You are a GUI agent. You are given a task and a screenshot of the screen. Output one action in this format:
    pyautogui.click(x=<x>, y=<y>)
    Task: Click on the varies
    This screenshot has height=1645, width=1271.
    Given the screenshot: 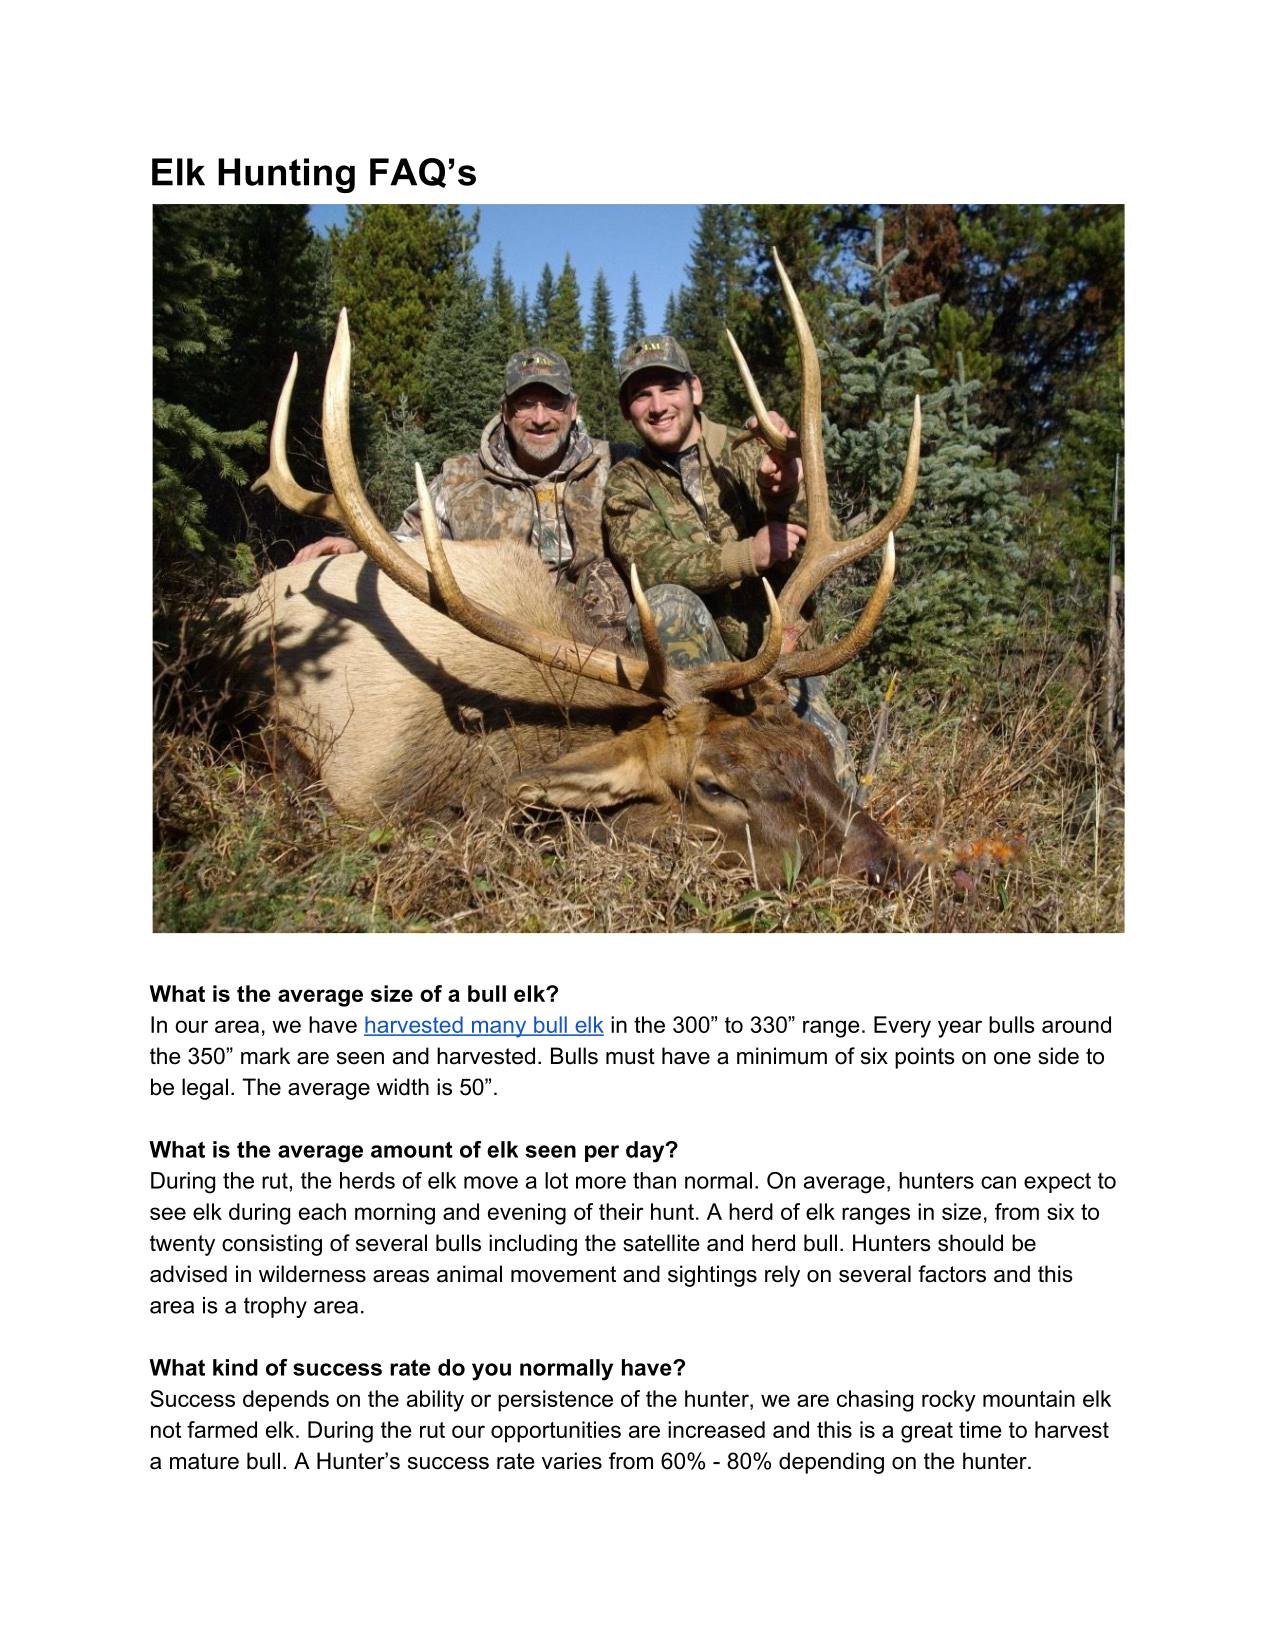 What is the action you would take?
    pyautogui.click(x=572, y=1461)
